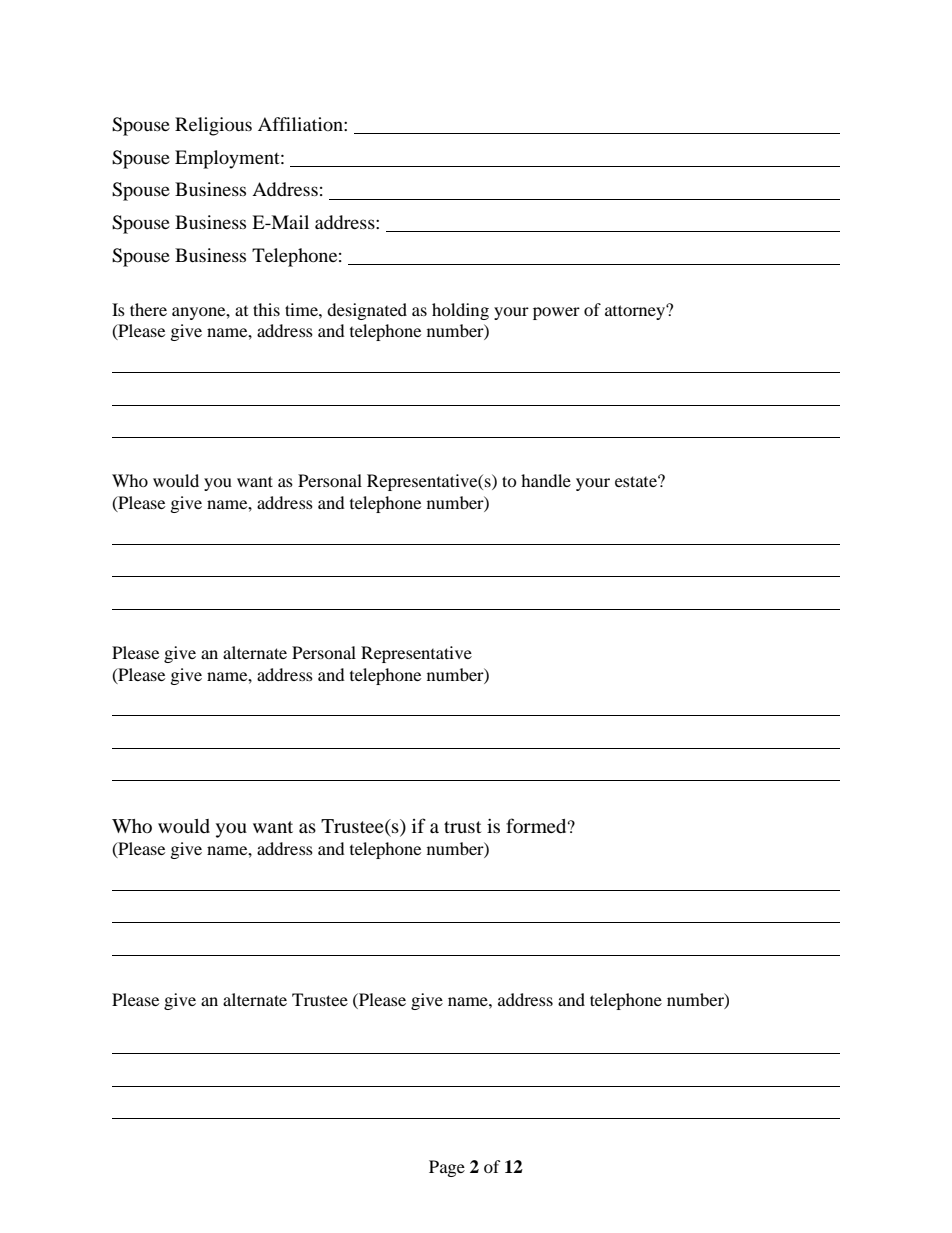  What do you see at coordinates (546, 480) in the screenshot?
I see `handle` at bounding box center [546, 480].
